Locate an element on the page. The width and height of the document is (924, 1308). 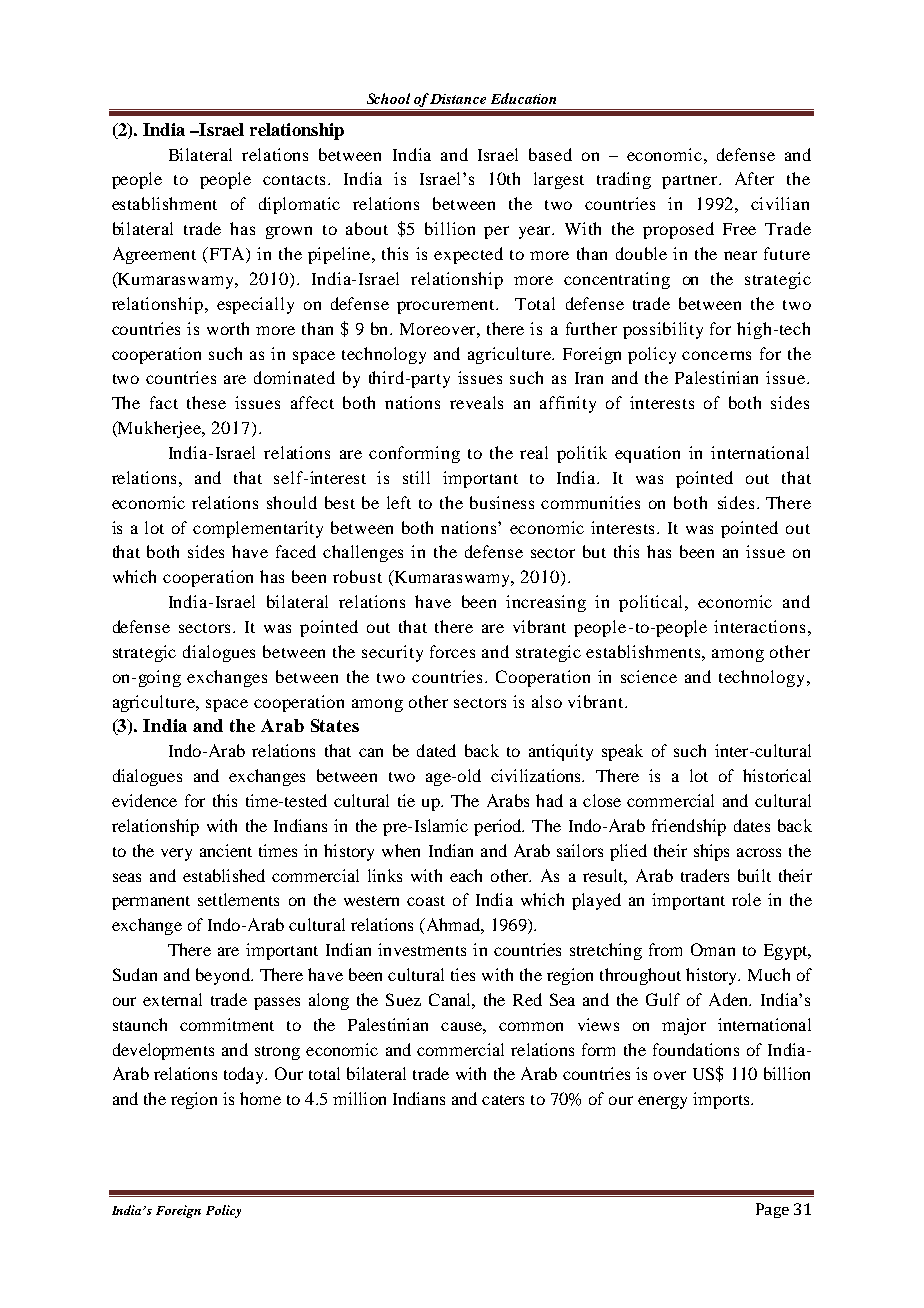
forces is located at coordinates (452, 651).
